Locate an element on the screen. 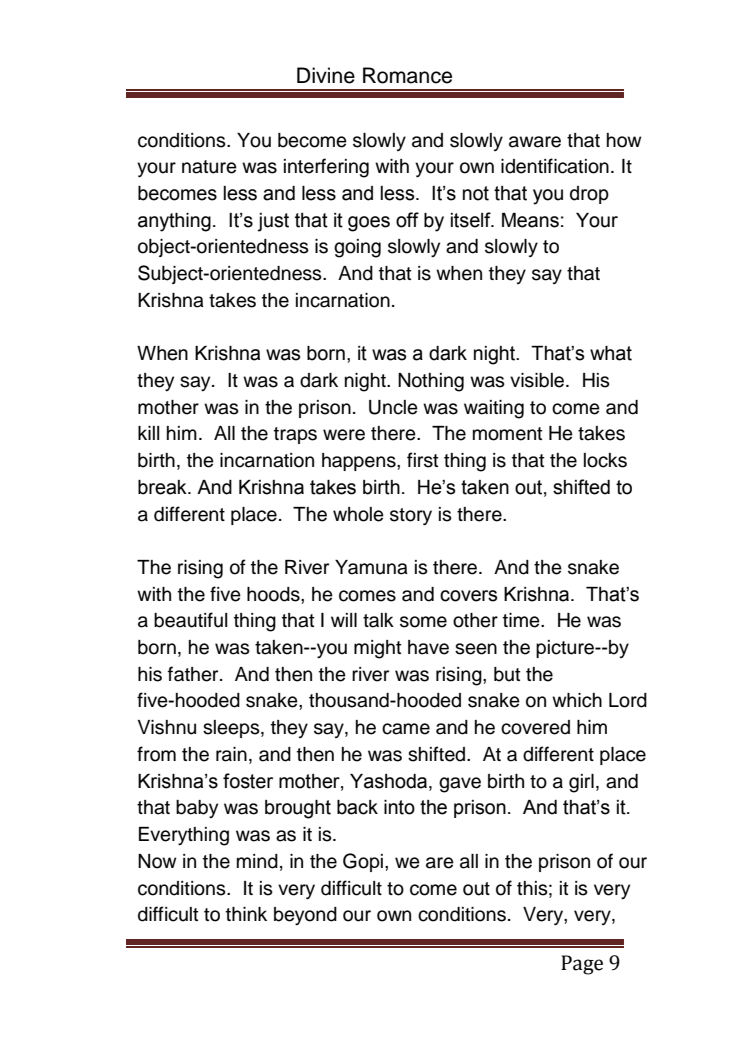 This screenshot has width=749, height=1062. think is located at coordinates (246, 914).
